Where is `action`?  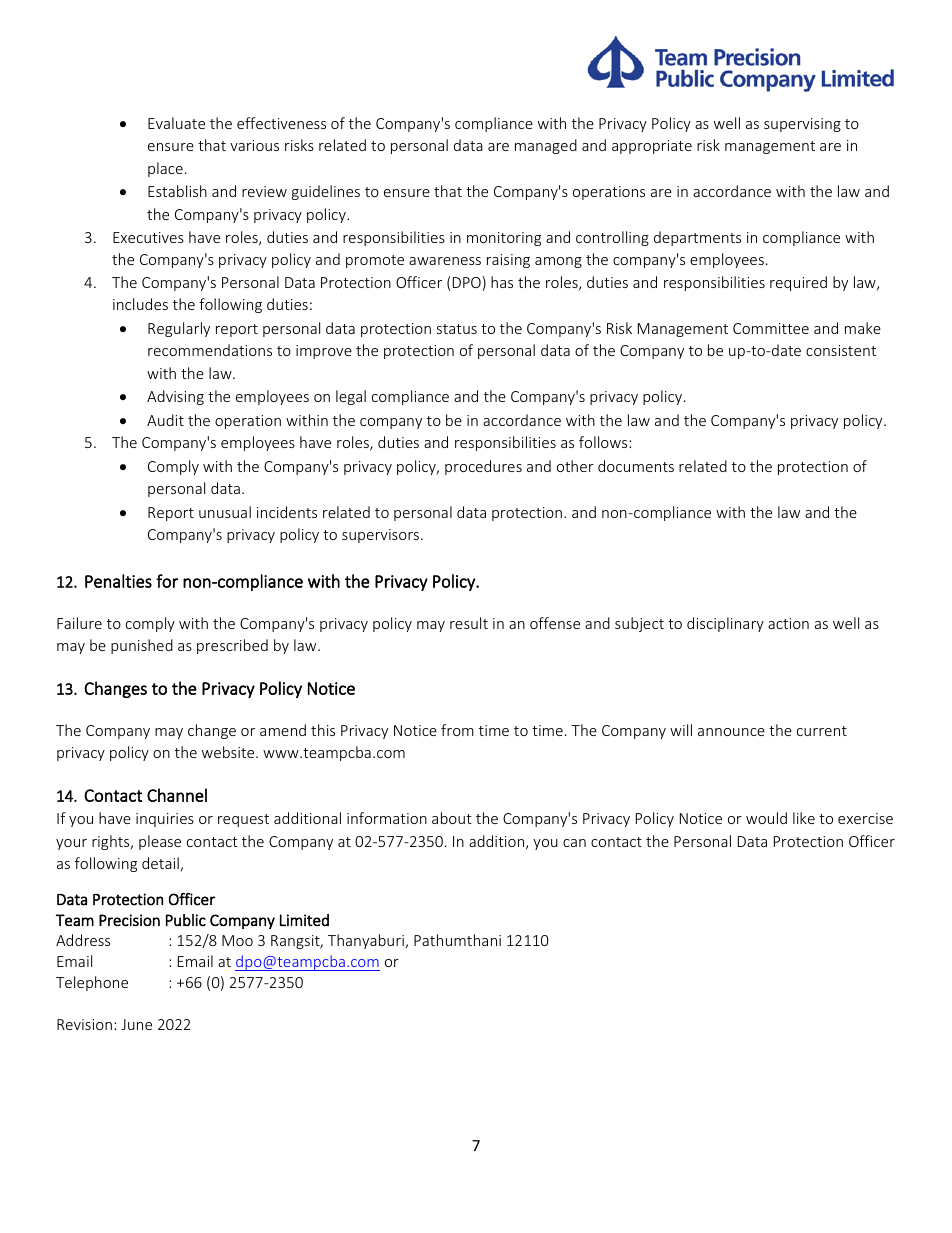 action is located at coordinates (788, 623).
